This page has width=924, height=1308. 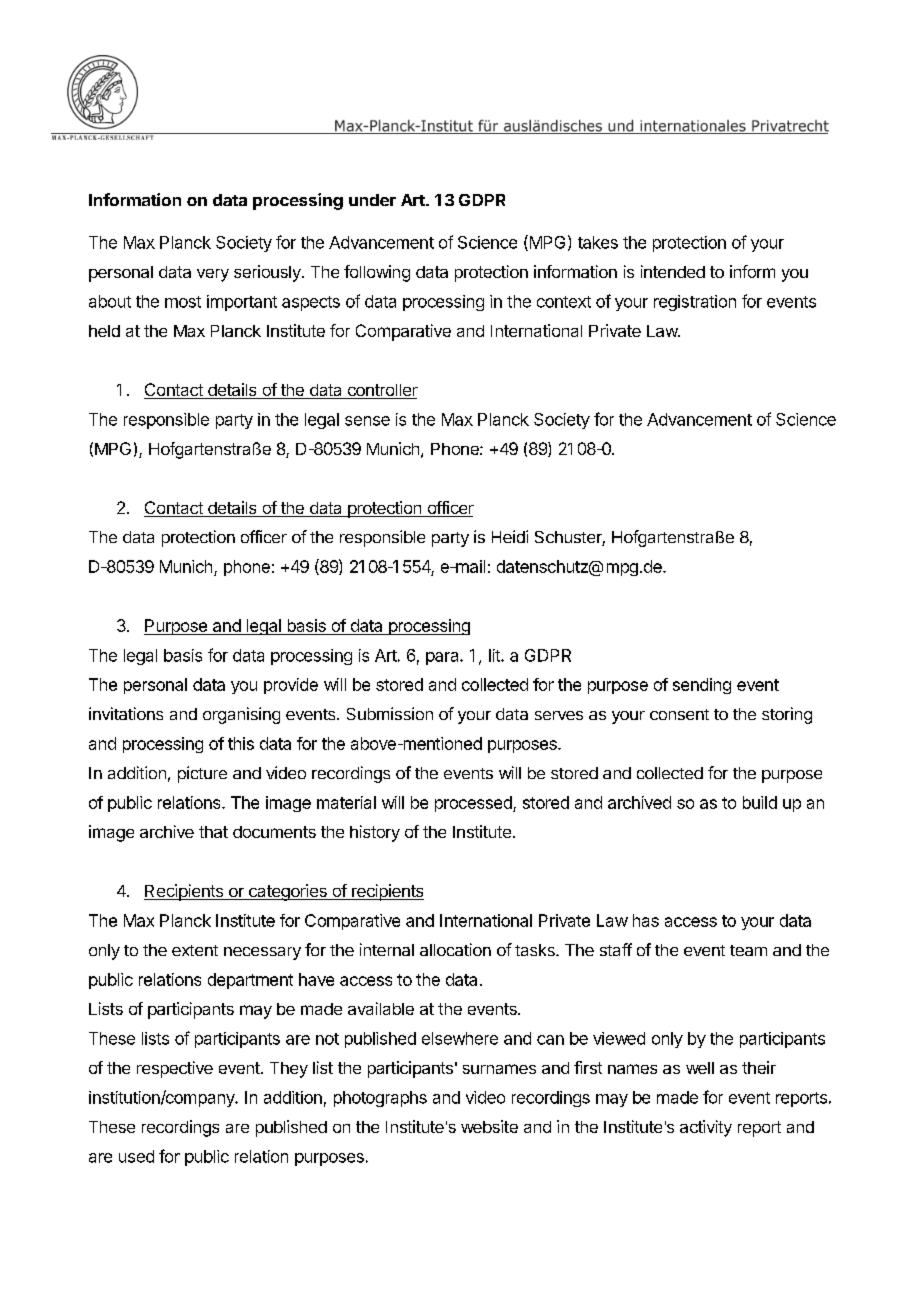 What do you see at coordinates (702, 686) in the page?
I see `sending` at bounding box center [702, 686].
